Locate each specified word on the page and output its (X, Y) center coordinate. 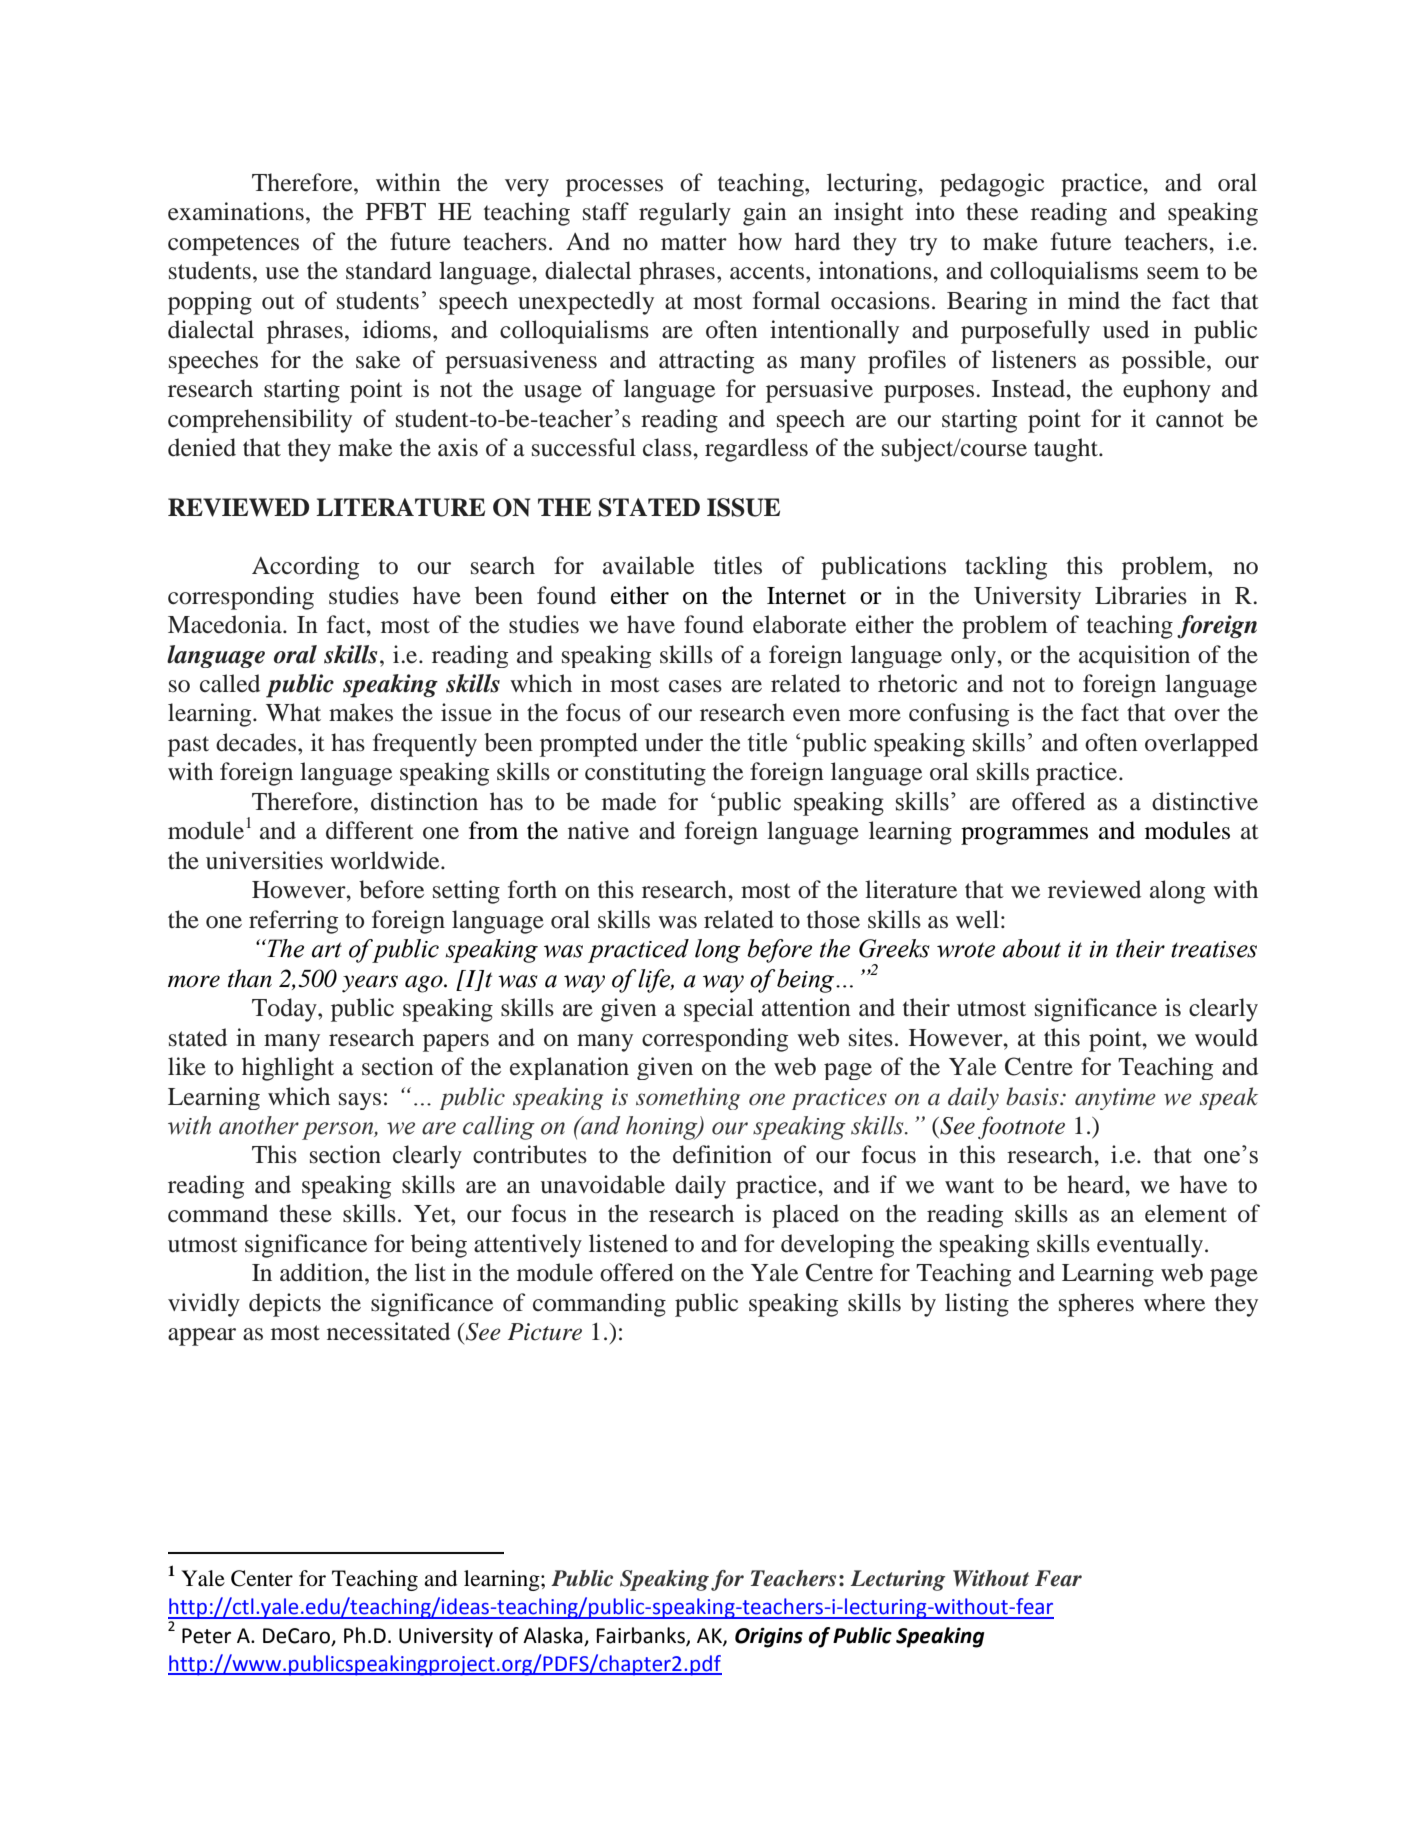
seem (1173, 273)
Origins (769, 1637)
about (1032, 948)
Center (262, 1578)
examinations (236, 211)
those (833, 919)
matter (694, 243)
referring (293, 922)
